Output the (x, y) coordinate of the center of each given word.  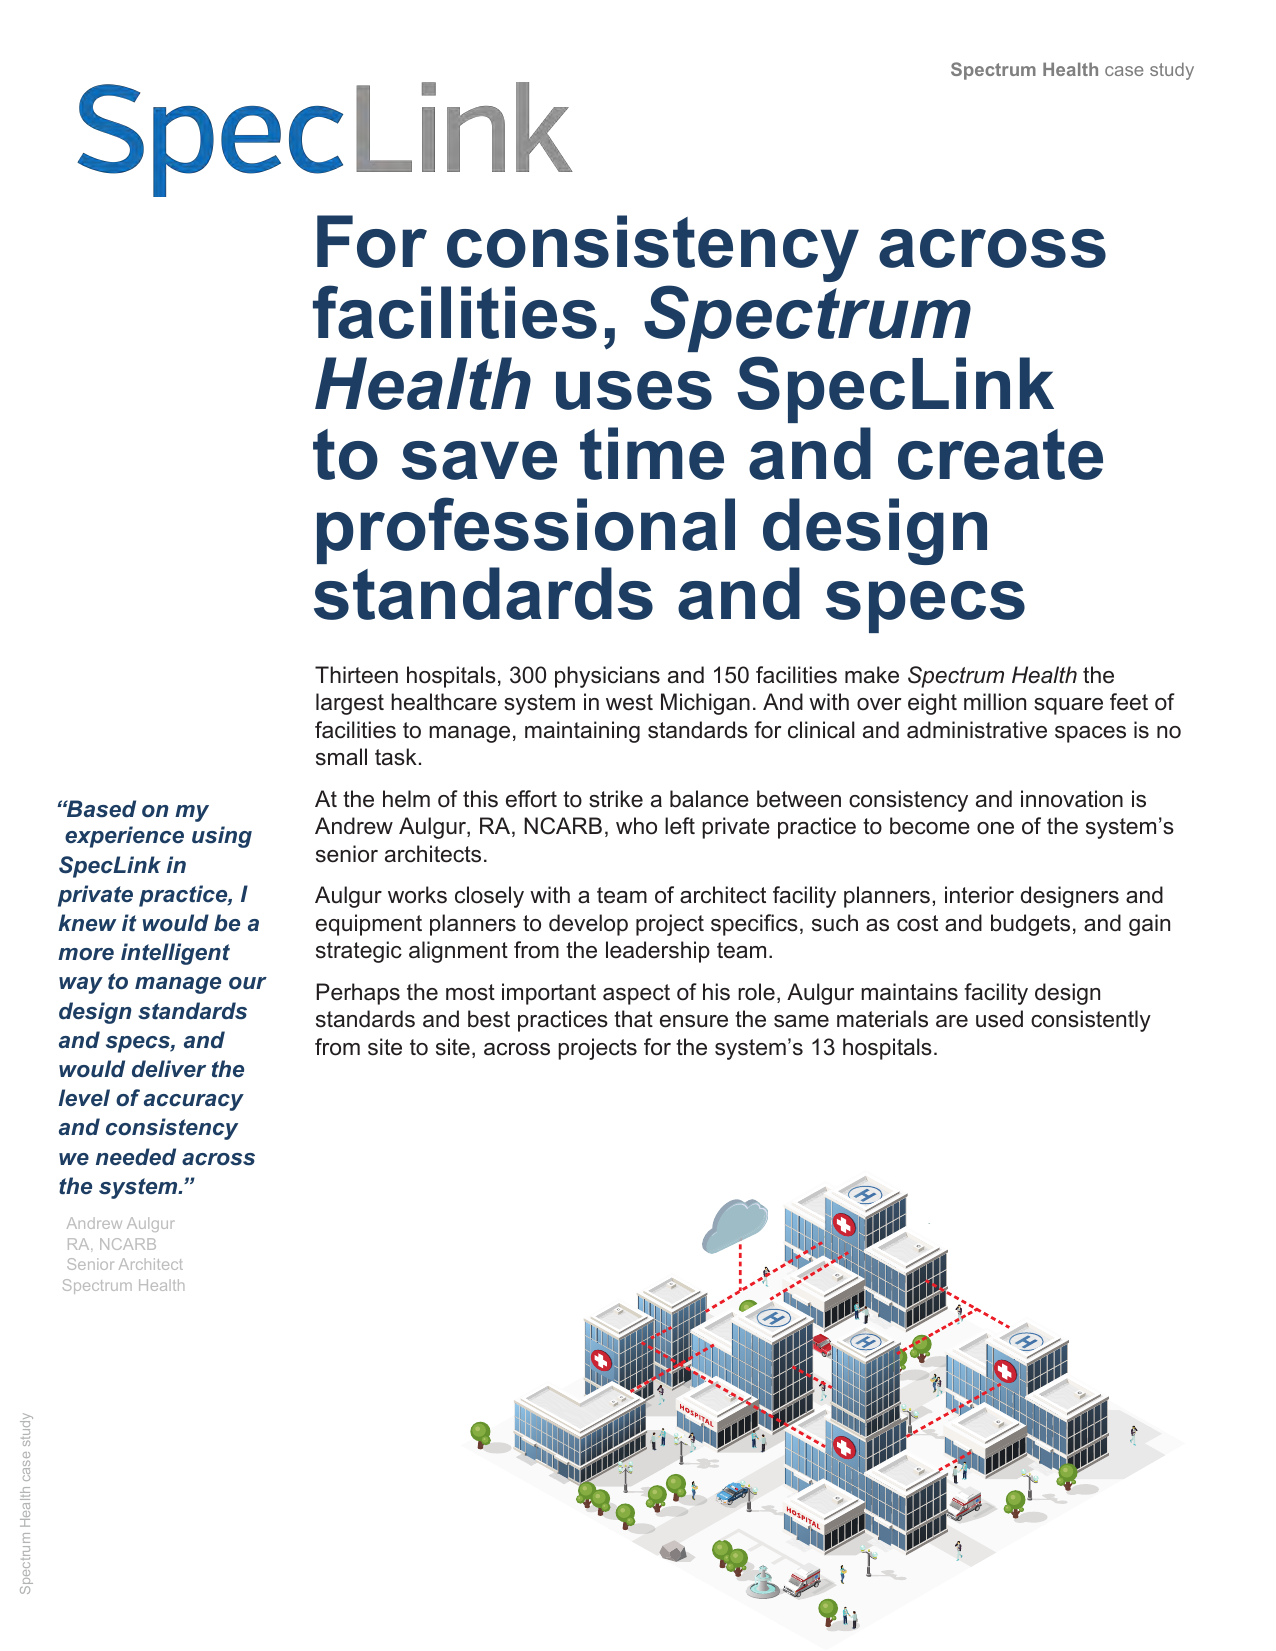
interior (979, 895)
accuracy (194, 1102)
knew (87, 922)
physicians (607, 677)
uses (634, 390)
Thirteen (356, 675)
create (1000, 454)
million (995, 702)
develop (588, 925)
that (633, 1019)
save (479, 460)
